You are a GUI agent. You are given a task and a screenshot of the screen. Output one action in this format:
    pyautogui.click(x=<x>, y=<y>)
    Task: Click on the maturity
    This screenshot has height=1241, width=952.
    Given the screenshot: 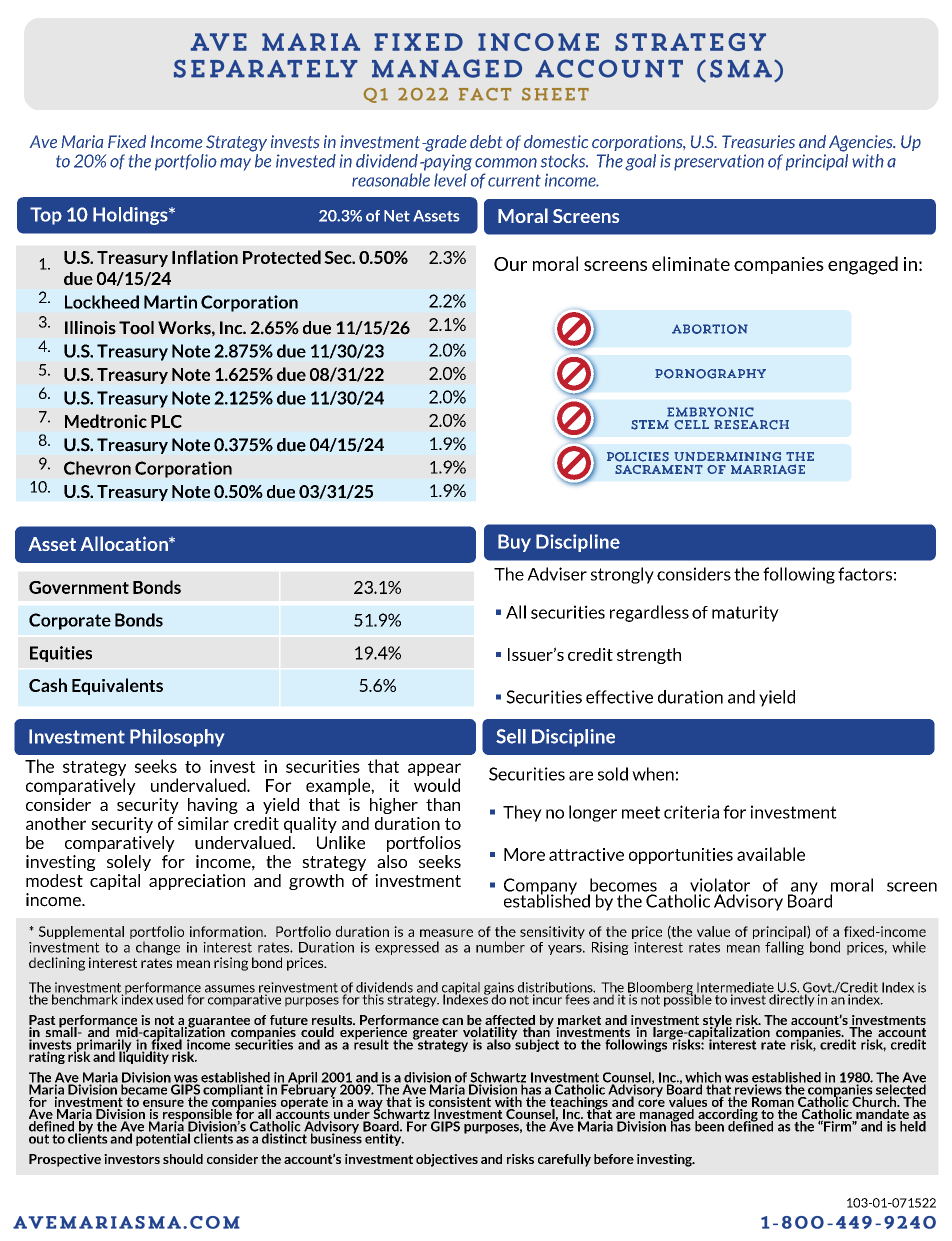 What is the action you would take?
    pyautogui.click(x=745, y=613)
